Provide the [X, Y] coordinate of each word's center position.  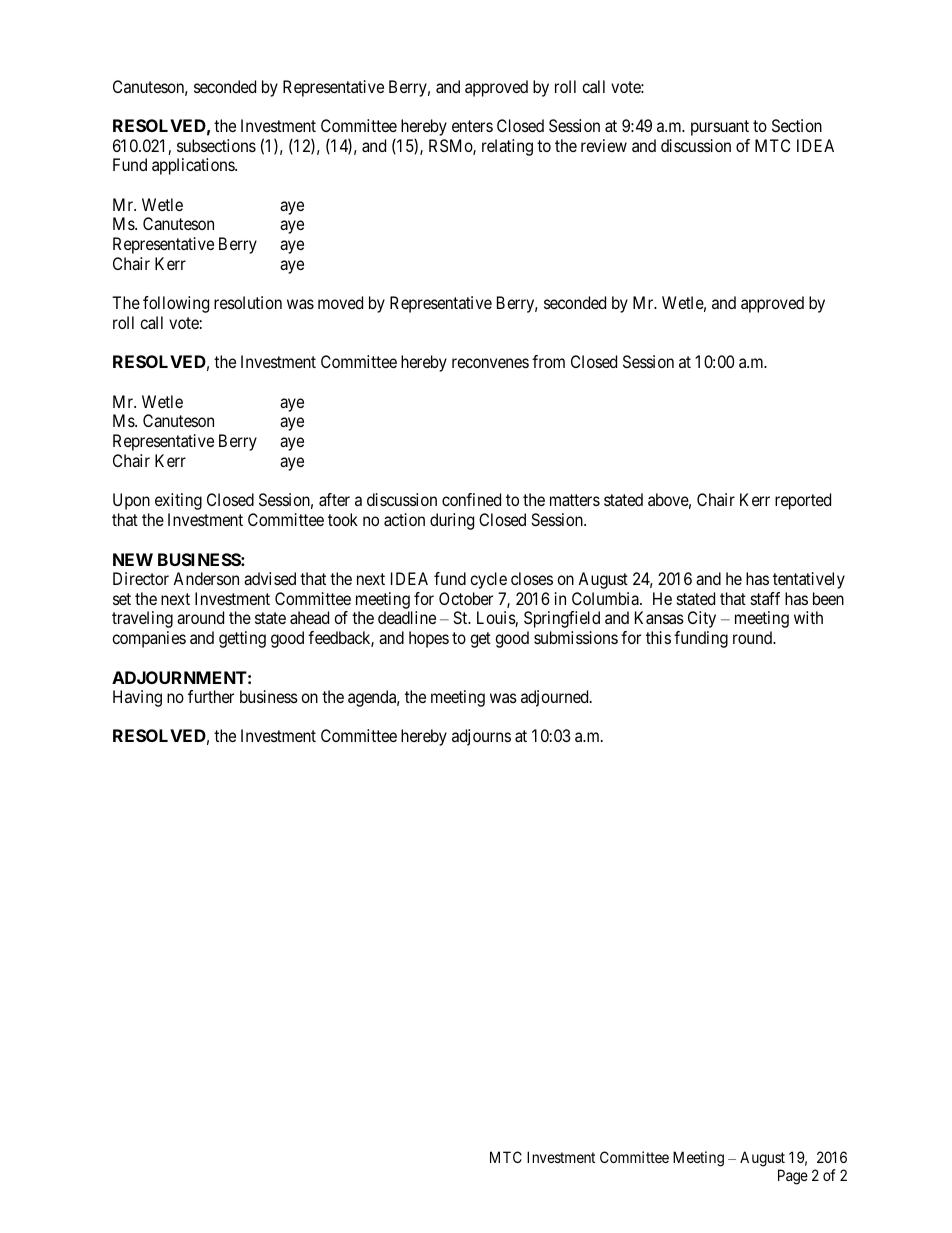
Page [793, 1177]
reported [803, 501]
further [211, 696]
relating [507, 147]
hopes [429, 639]
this [658, 637]
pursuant [720, 128]
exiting [178, 501]
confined [471, 499]
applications [194, 166]
